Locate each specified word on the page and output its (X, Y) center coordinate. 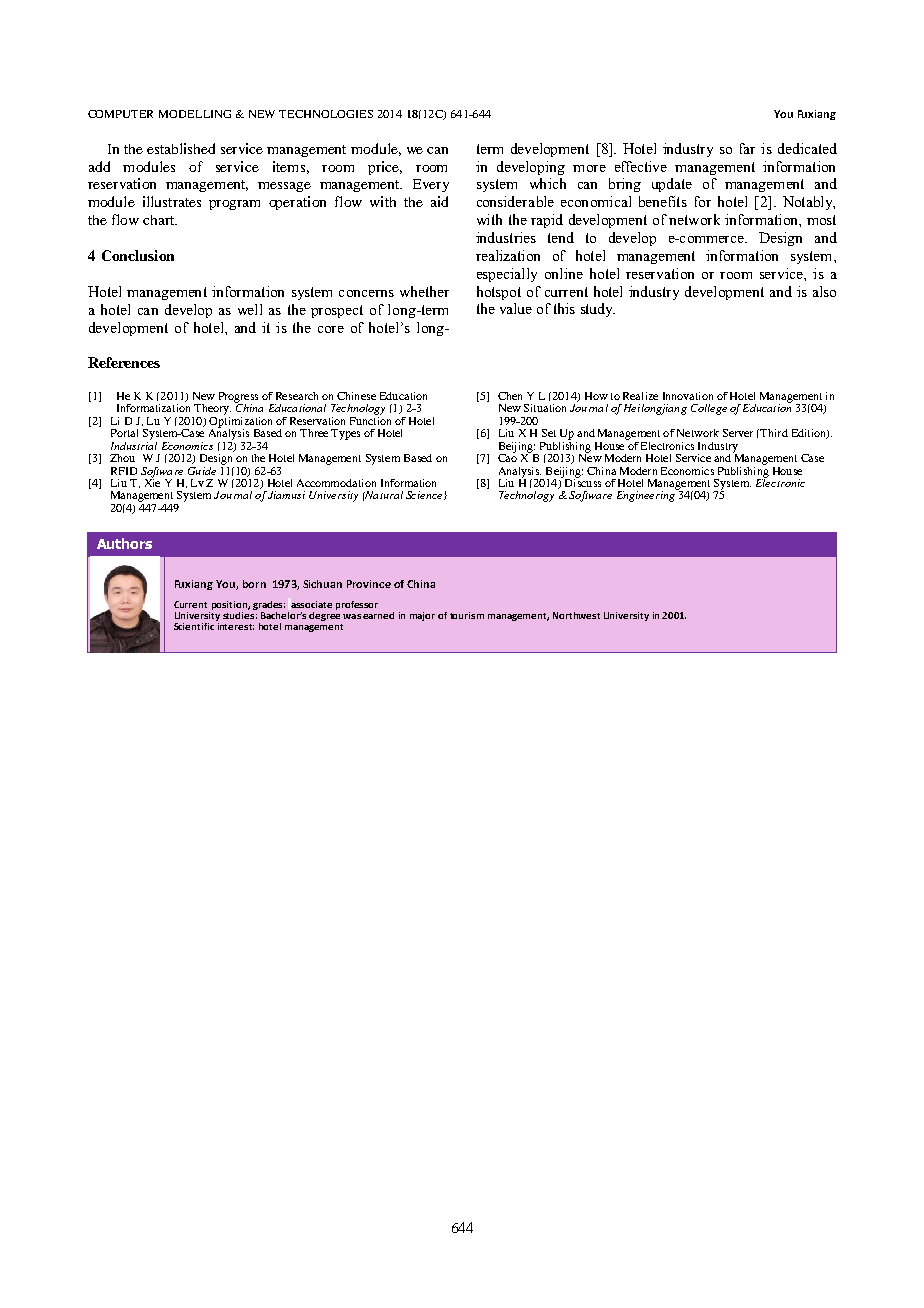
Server (738, 433)
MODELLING (195, 114)
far (747, 148)
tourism (467, 615)
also (824, 291)
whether (424, 291)
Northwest (576, 615)
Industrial (134, 444)
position (229, 607)
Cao (507, 456)
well (250, 309)
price (385, 168)
